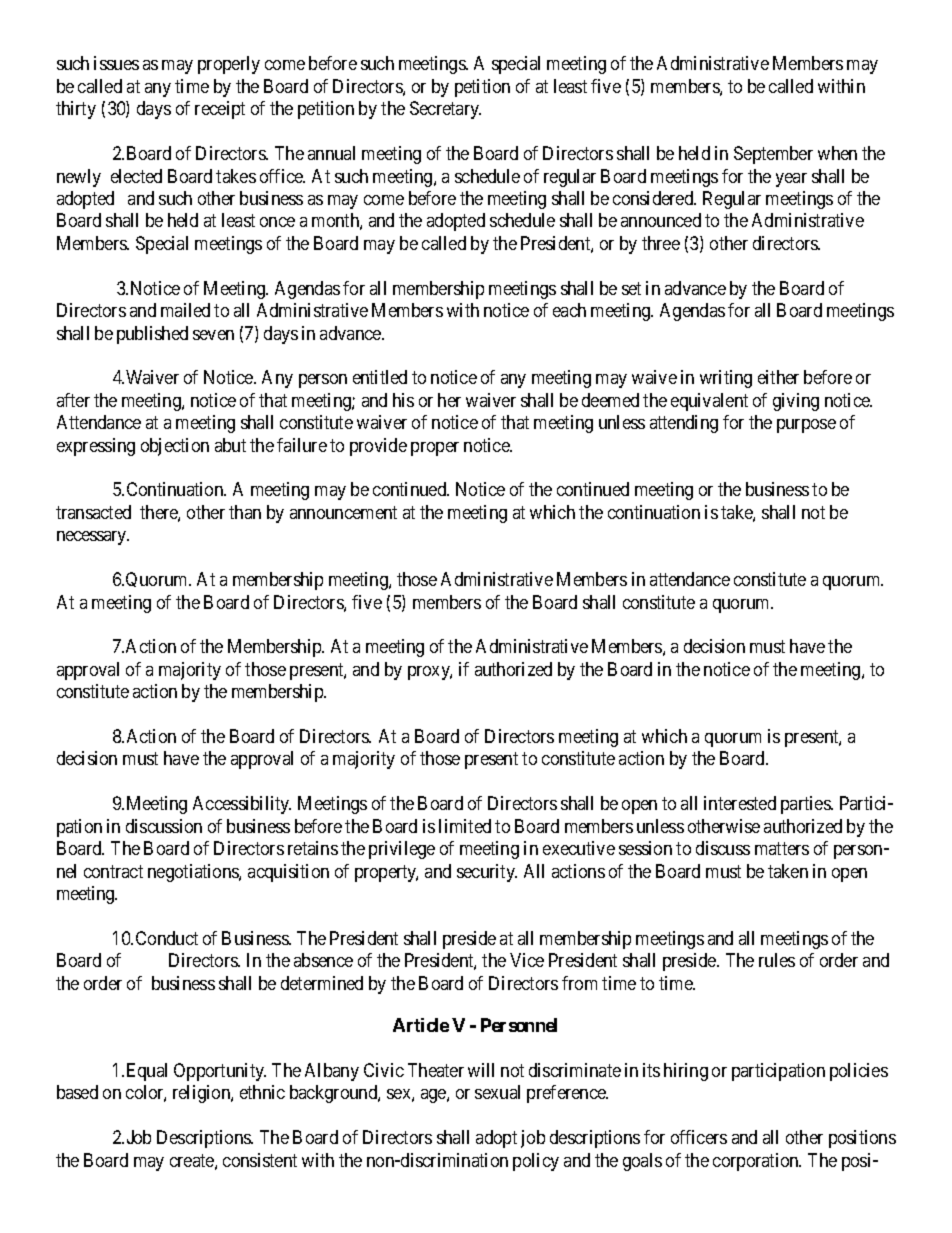 Image resolution: width=952 pixels, height=1233 pixels. What do you see at coordinates (497, 1092) in the screenshot?
I see `sexual` at bounding box center [497, 1092].
